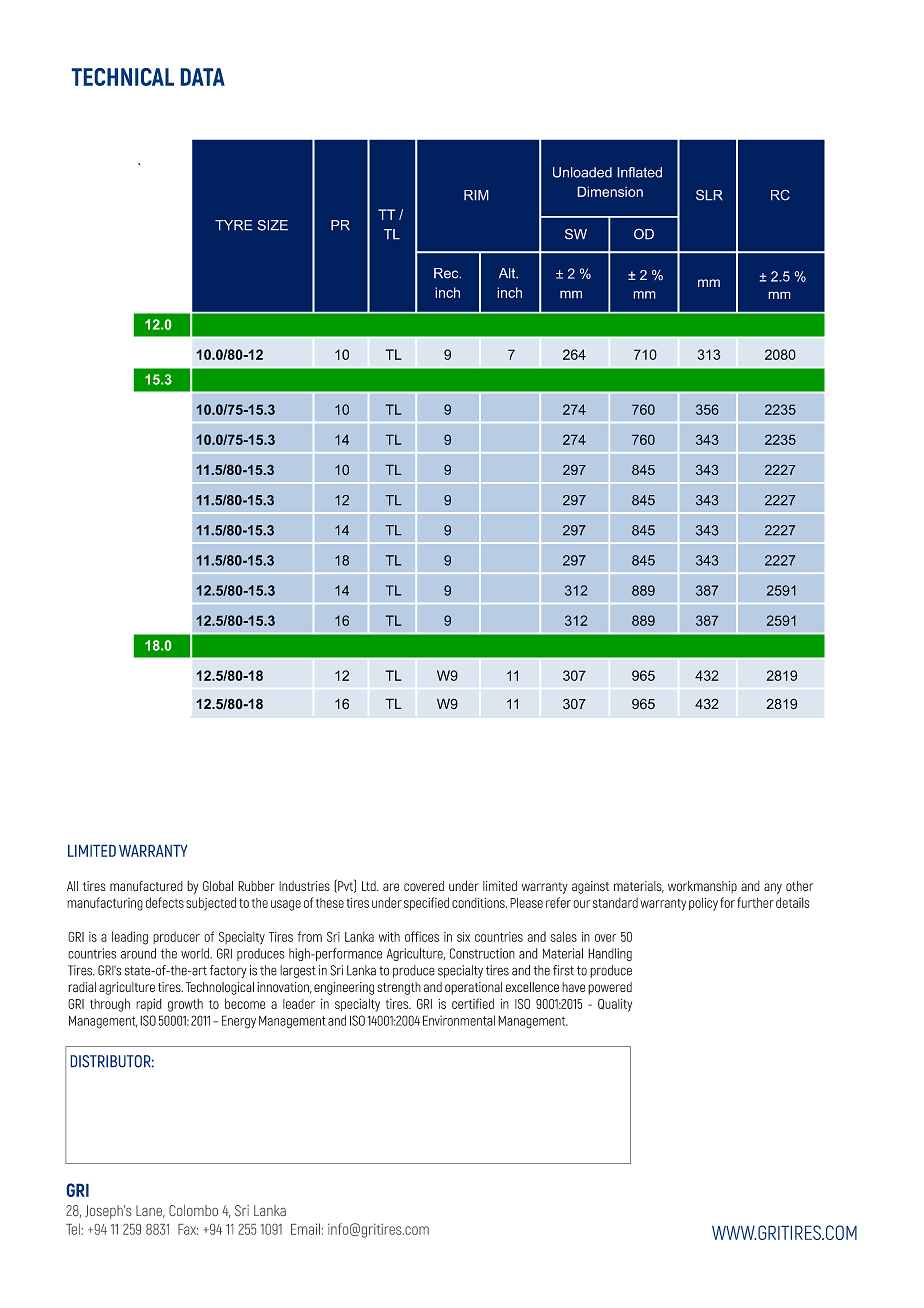 This document has height=1308, width=924. What do you see at coordinates (123, 77) in the document?
I see `TECHNICAL` at bounding box center [123, 77].
